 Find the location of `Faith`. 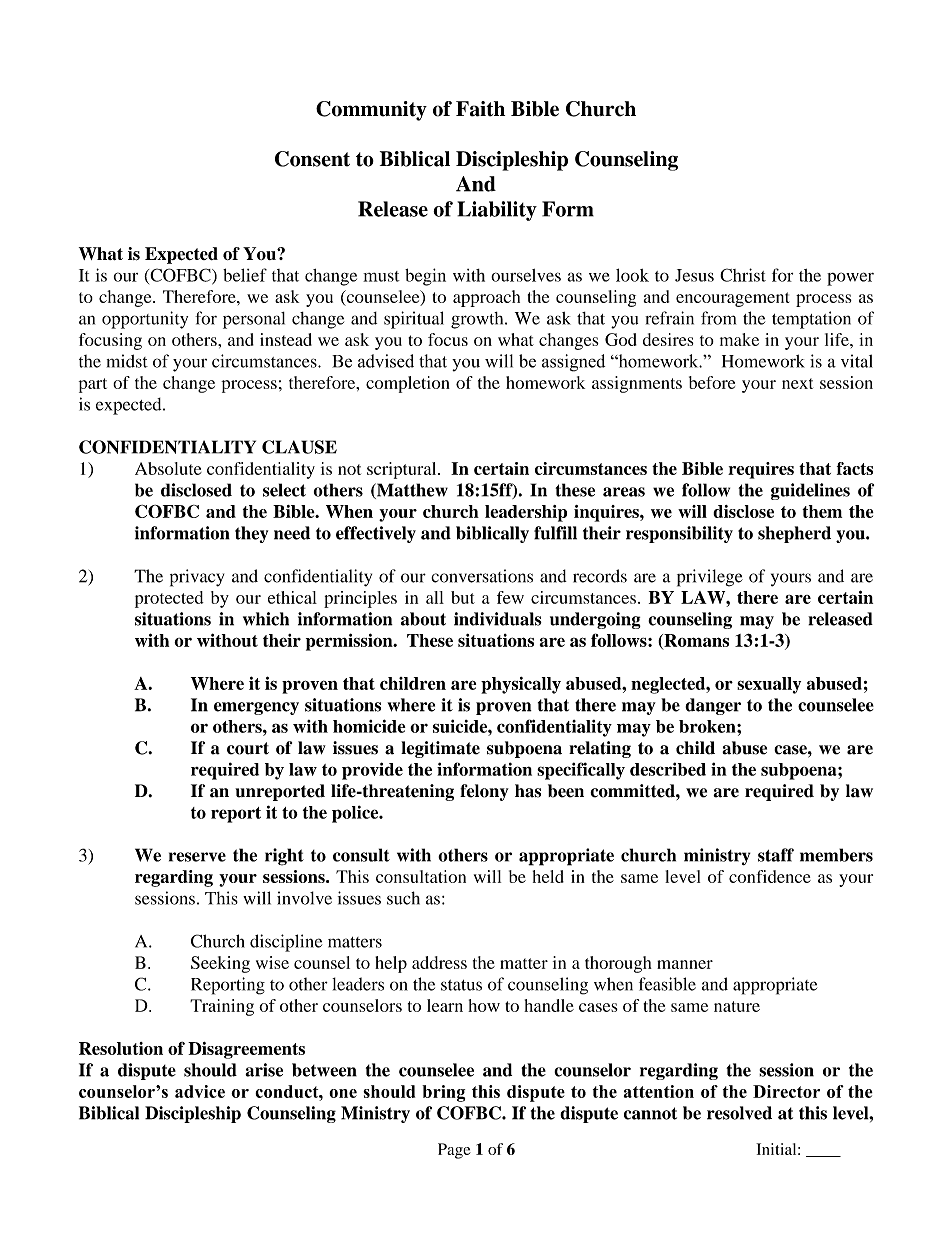

Faith is located at coordinates (480, 109).
